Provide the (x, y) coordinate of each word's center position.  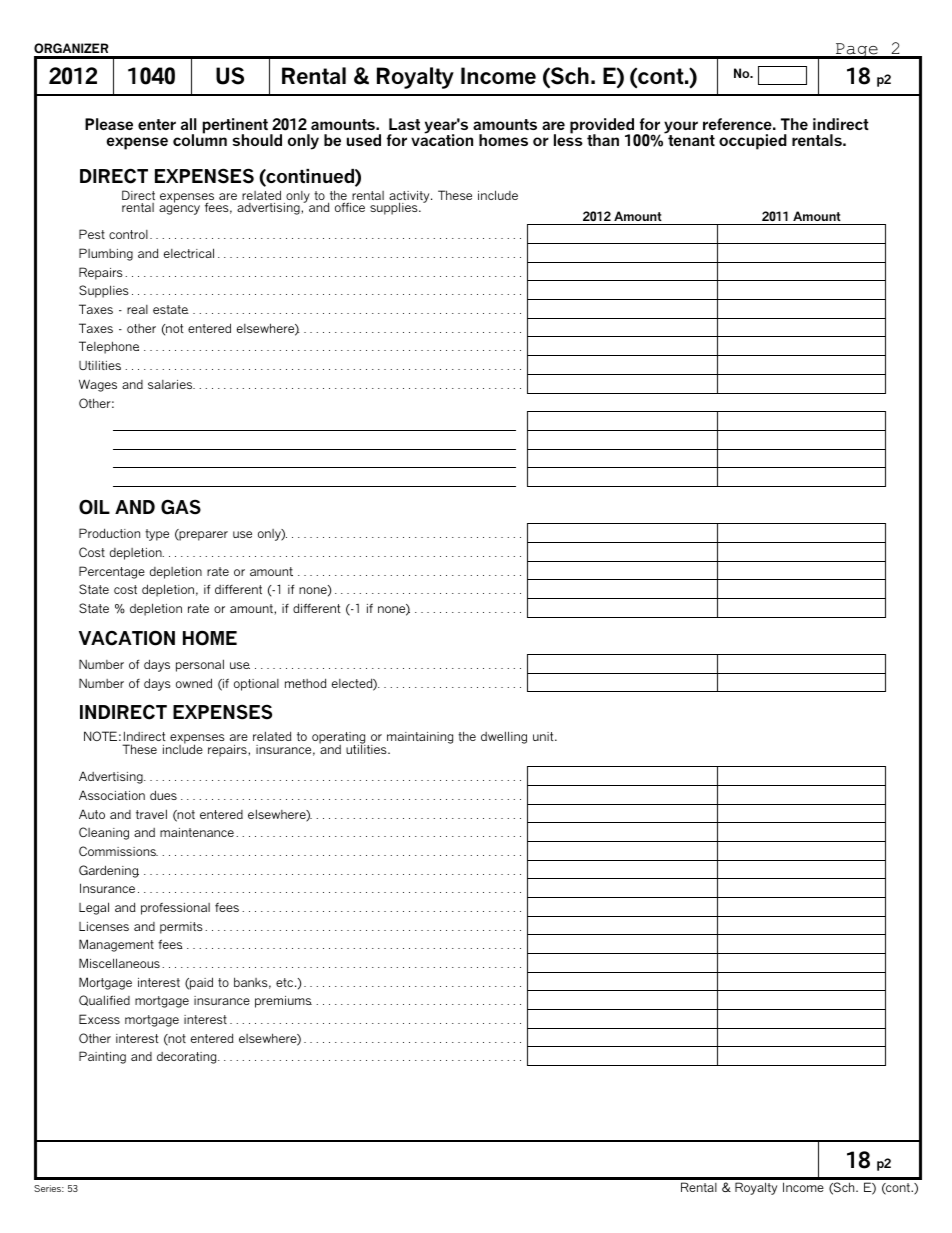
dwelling (504, 737)
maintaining (420, 738)
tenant (691, 140)
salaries (171, 384)
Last (404, 124)
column (200, 139)
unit (544, 736)
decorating (188, 1058)
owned (194, 683)
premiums (283, 1002)
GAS (181, 507)
